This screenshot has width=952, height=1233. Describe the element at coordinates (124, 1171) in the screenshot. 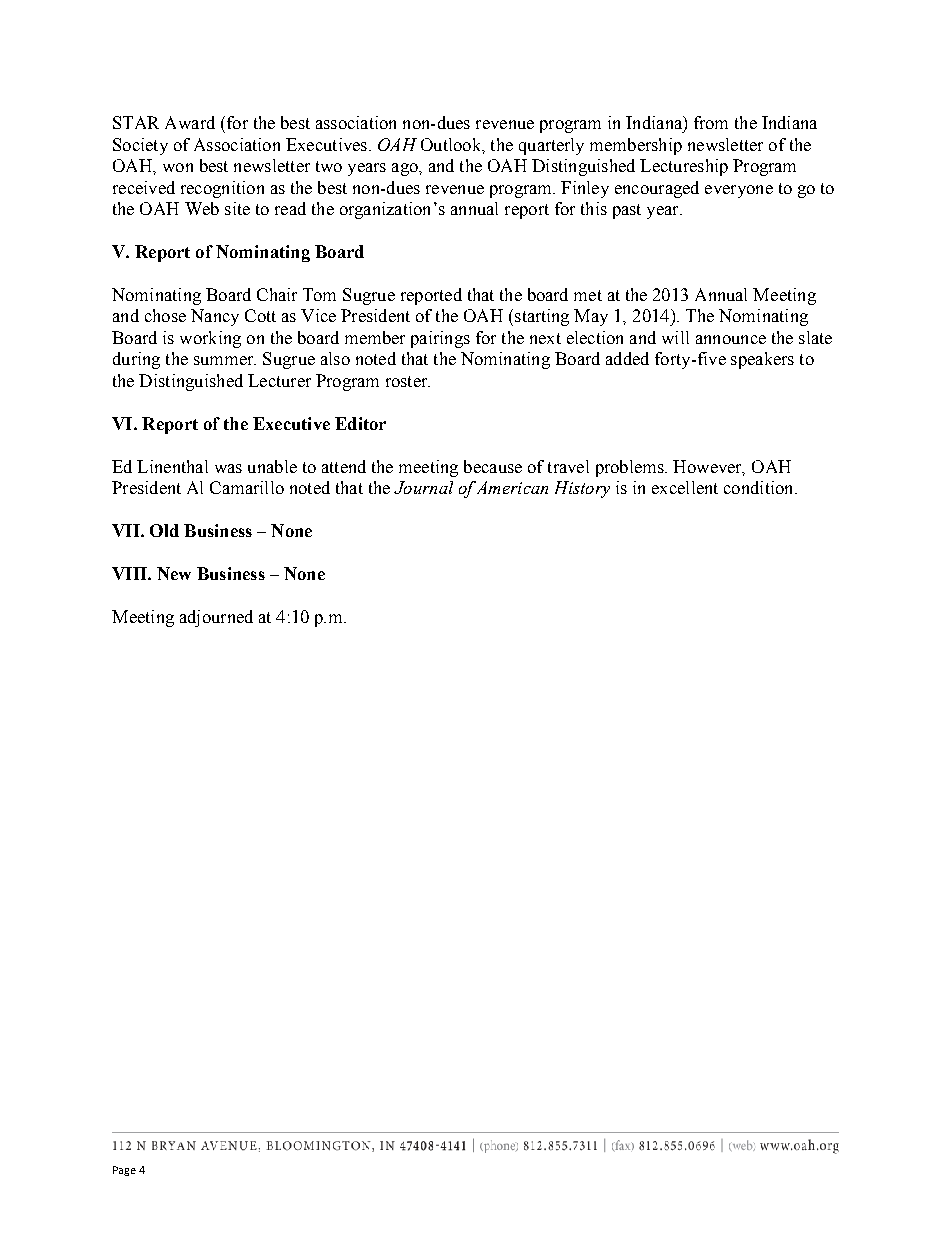

I see `Page` at that location.
